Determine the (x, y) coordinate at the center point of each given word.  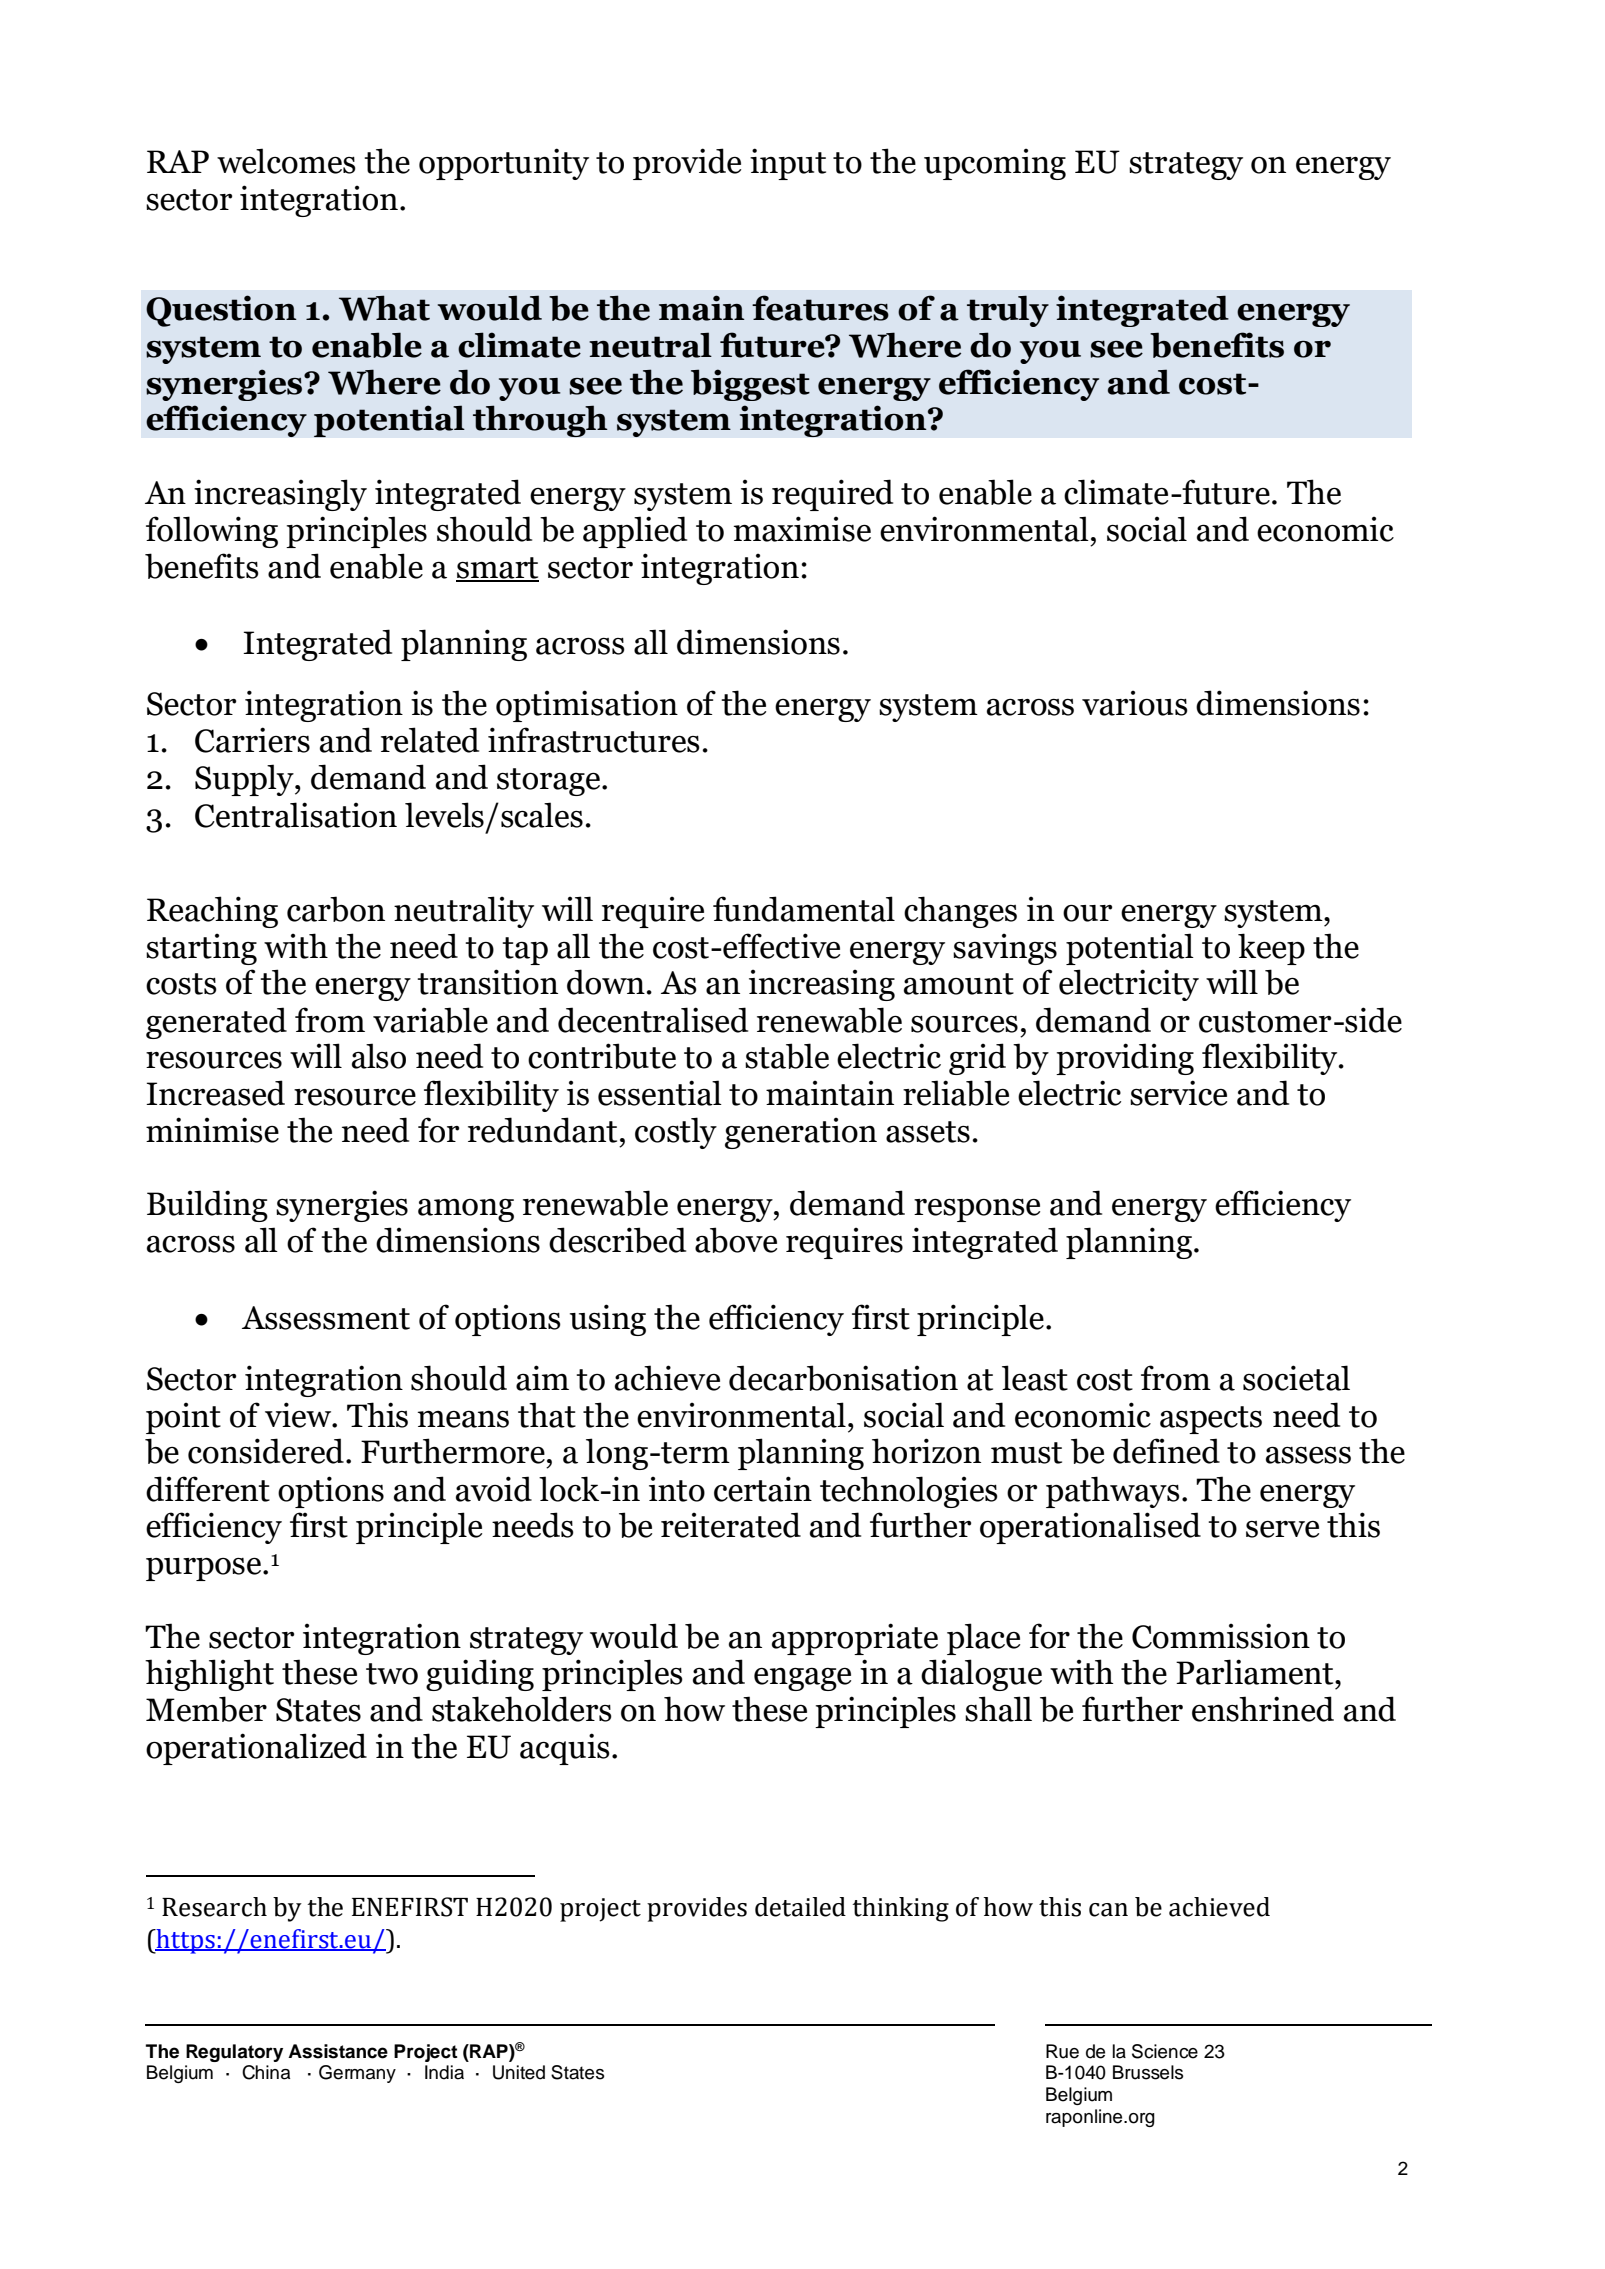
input (788, 164)
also (379, 1056)
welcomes (286, 161)
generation (801, 1133)
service (1178, 1093)
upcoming (995, 164)
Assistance (338, 2051)
